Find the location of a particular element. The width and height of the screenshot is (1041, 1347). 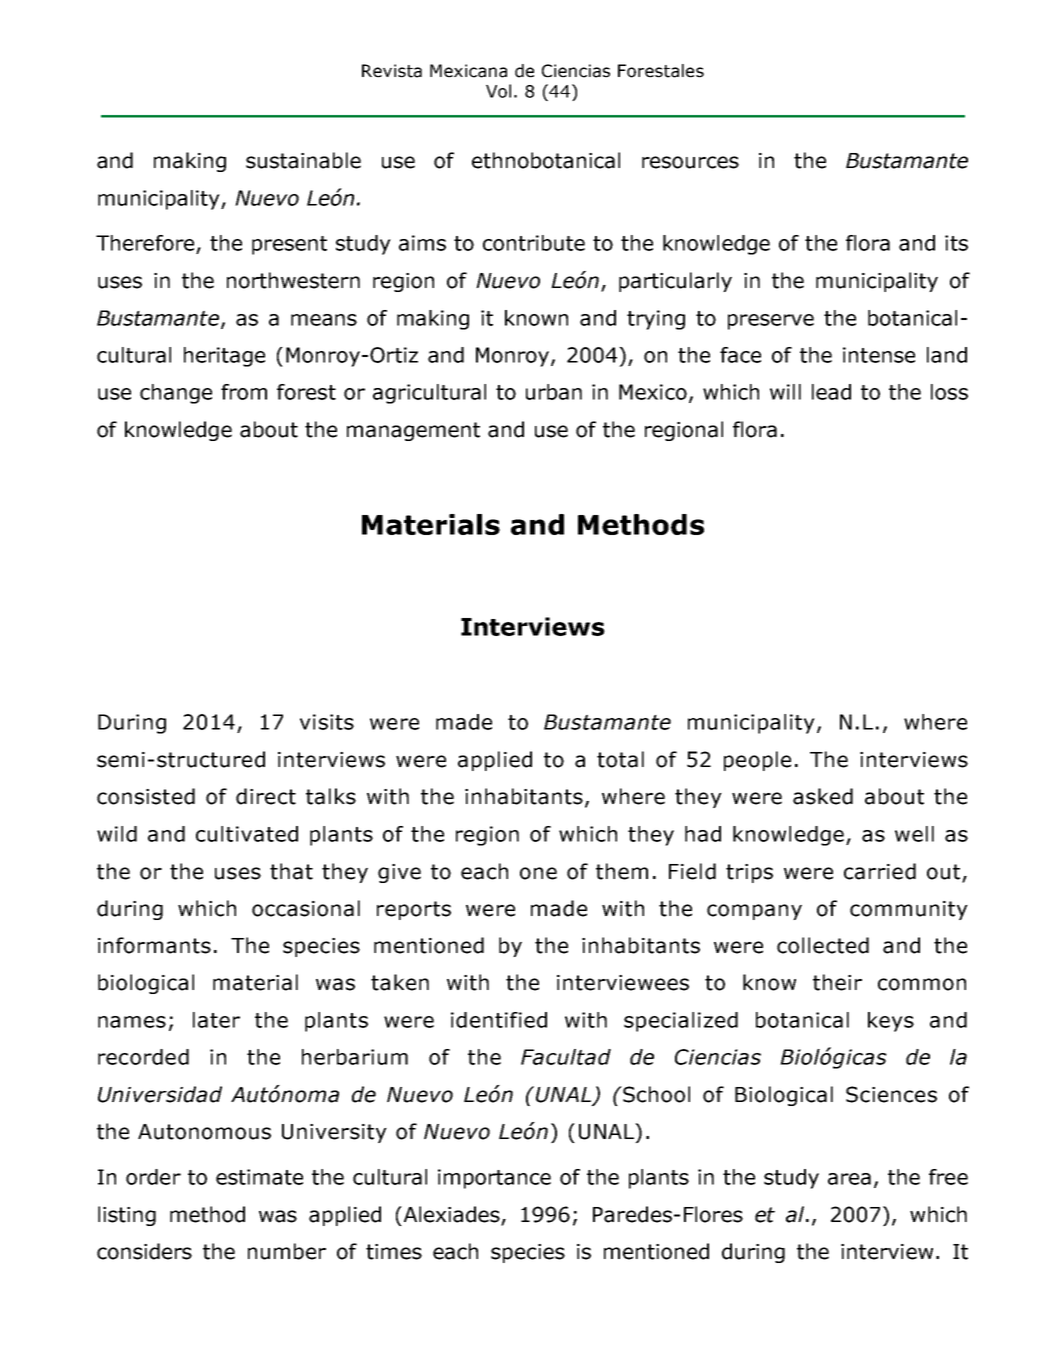

people is located at coordinates (757, 761).
